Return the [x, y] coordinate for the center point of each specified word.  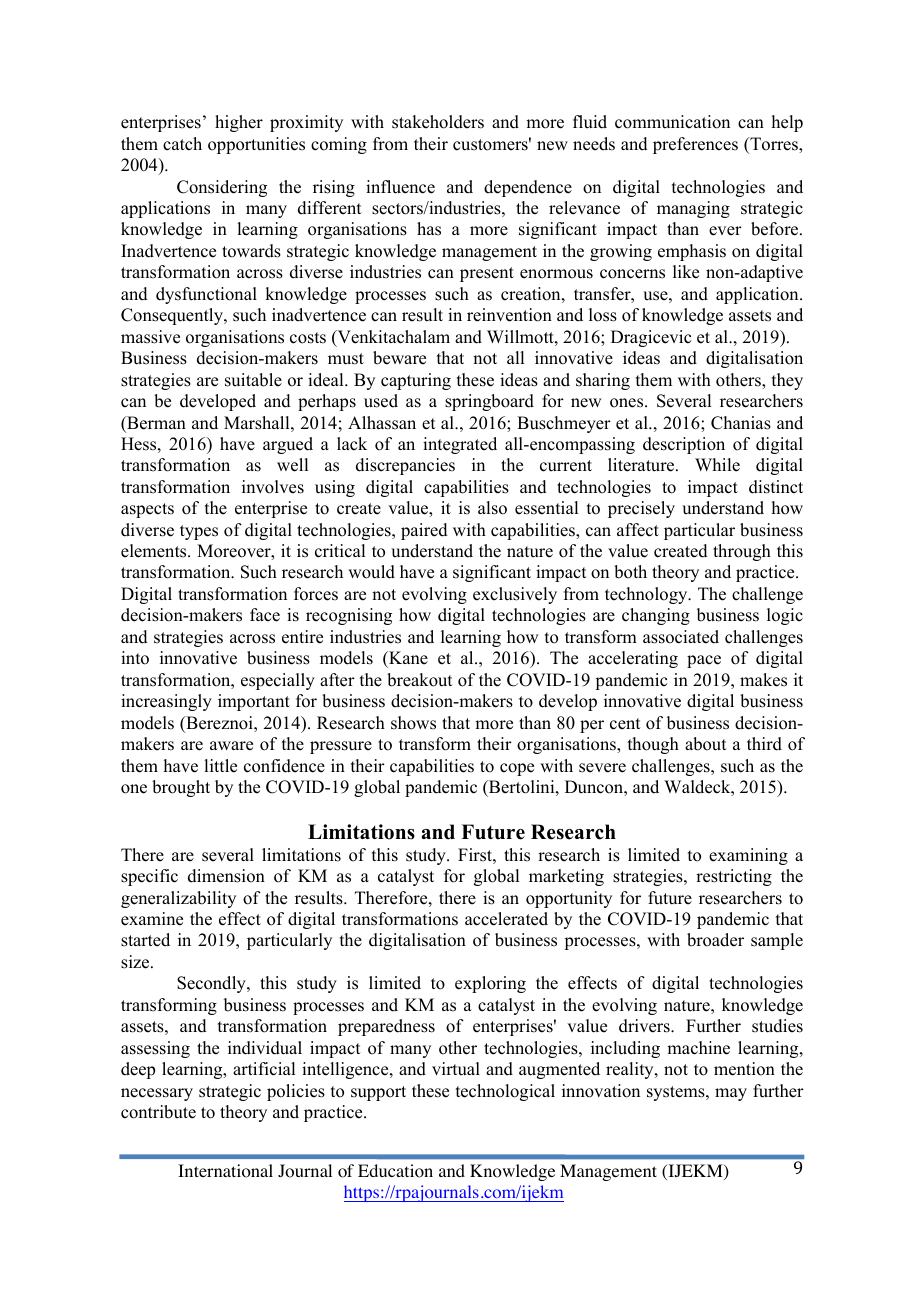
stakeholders [438, 122]
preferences [695, 145]
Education [395, 1171]
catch [182, 144]
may [731, 1094]
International [225, 1171]
